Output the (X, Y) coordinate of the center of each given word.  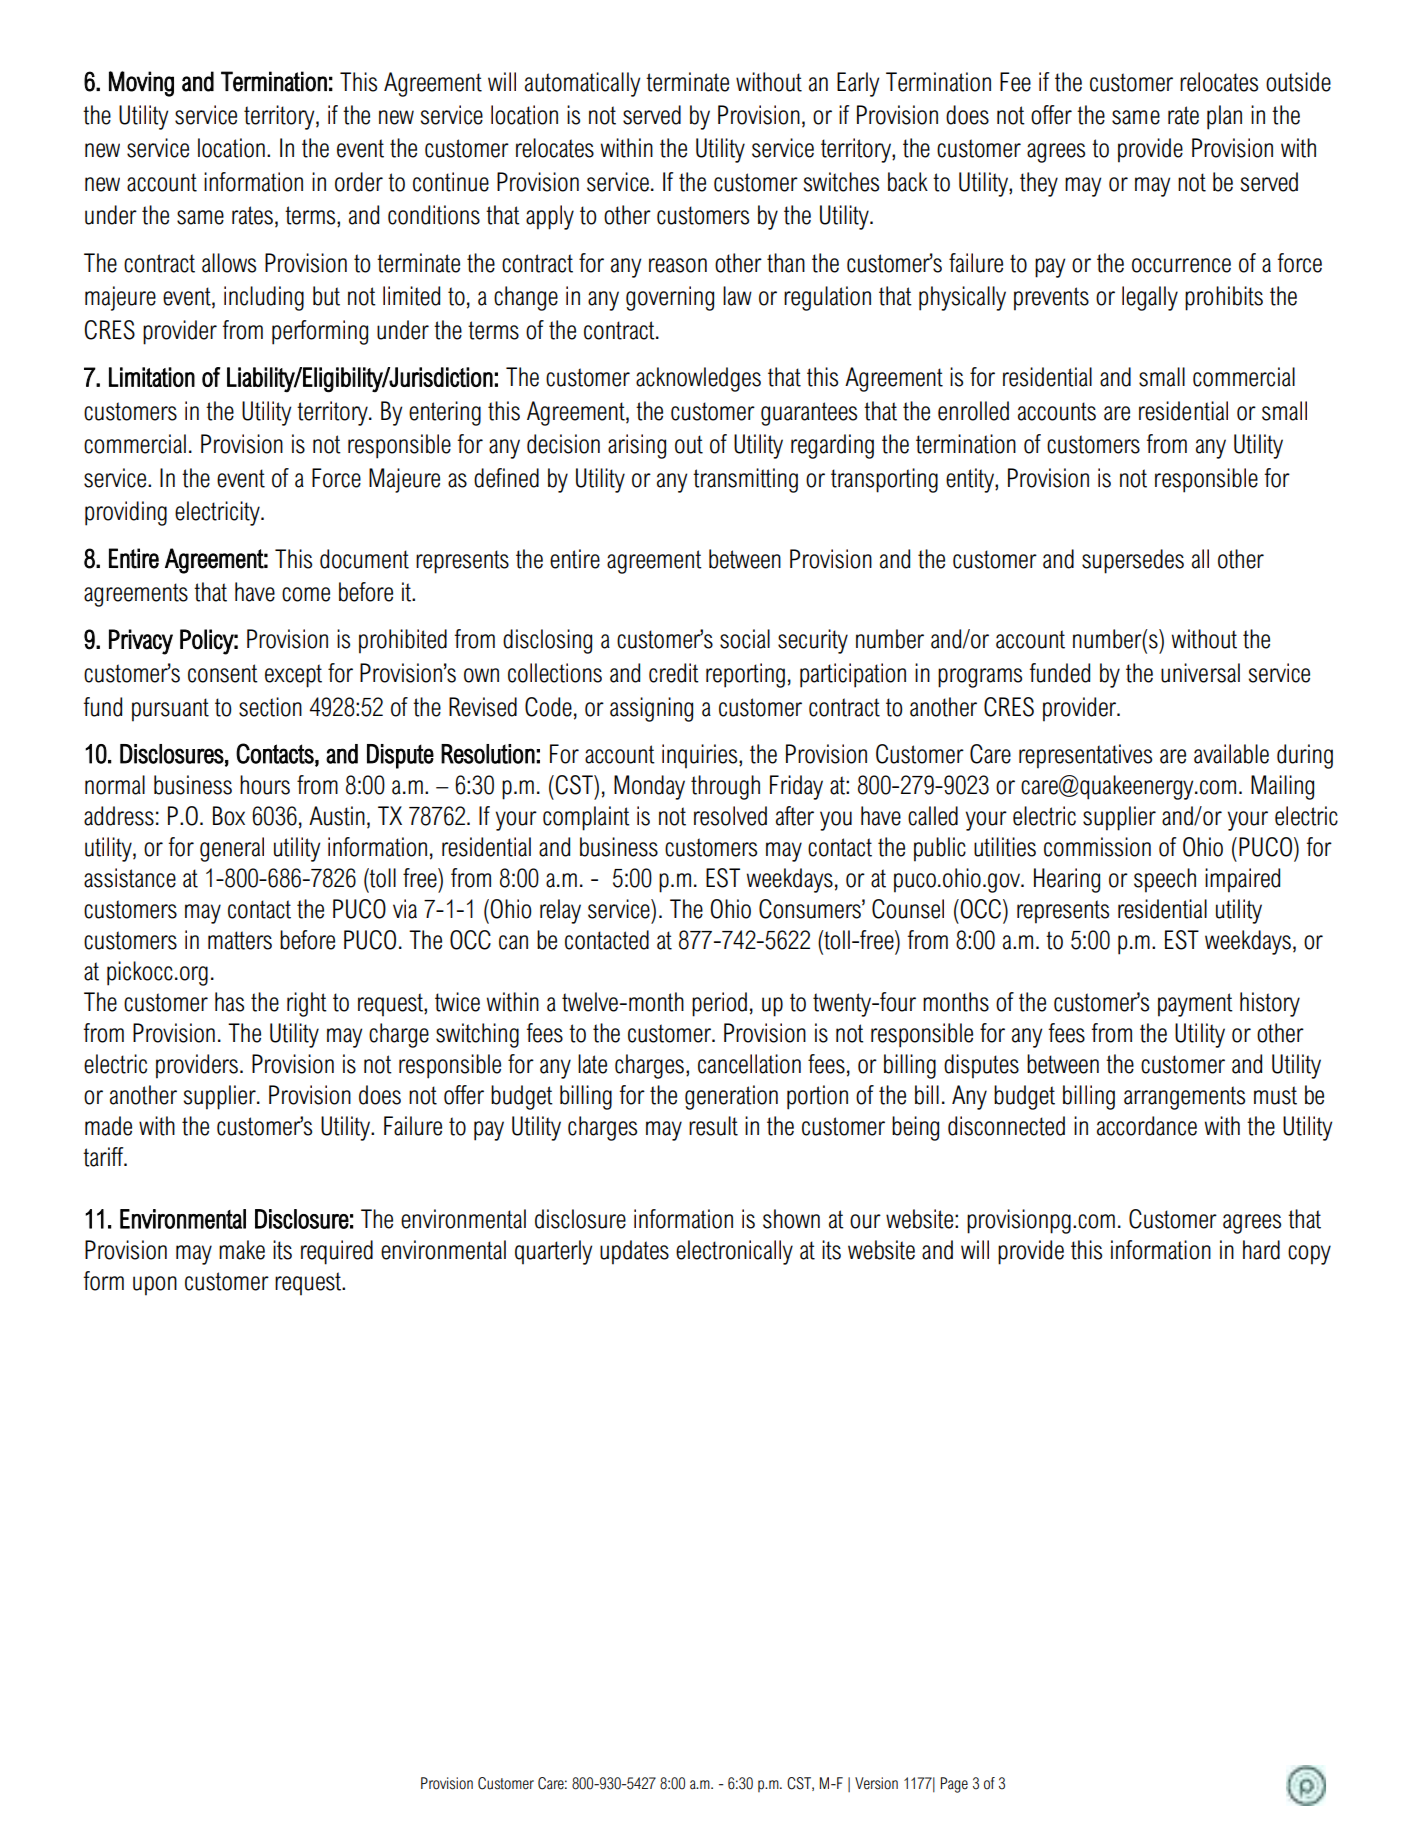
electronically (734, 1252)
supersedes (1133, 561)
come (306, 594)
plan (1224, 117)
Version (876, 1783)
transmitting (745, 480)
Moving (141, 84)
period (719, 1004)
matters (240, 940)
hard (1261, 1250)
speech (1165, 880)
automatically (582, 84)
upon (155, 1286)
